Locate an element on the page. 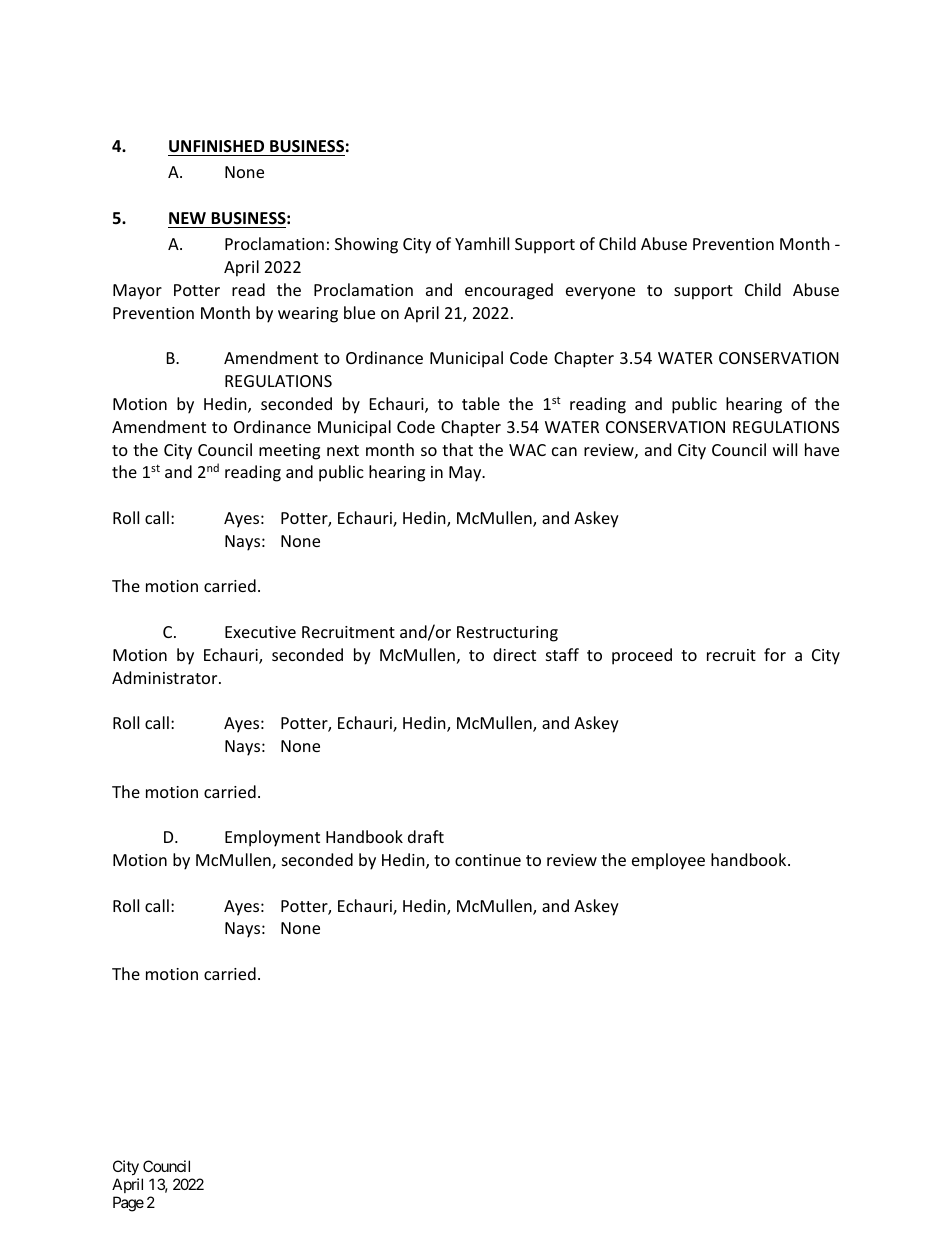 The image size is (952, 1233). draft is located at coordinates (426, 836).
